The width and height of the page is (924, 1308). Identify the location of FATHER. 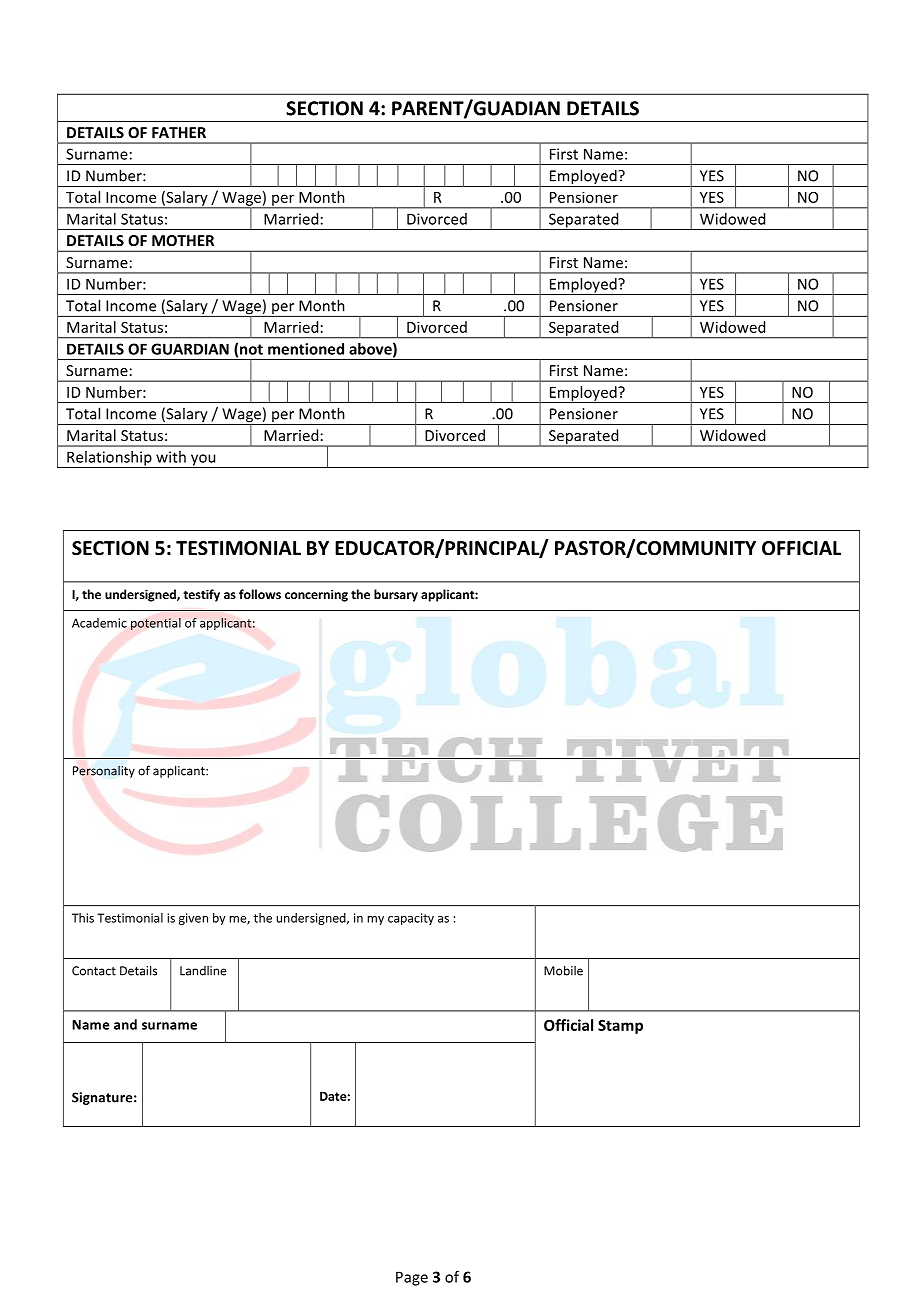
(179, 132).
